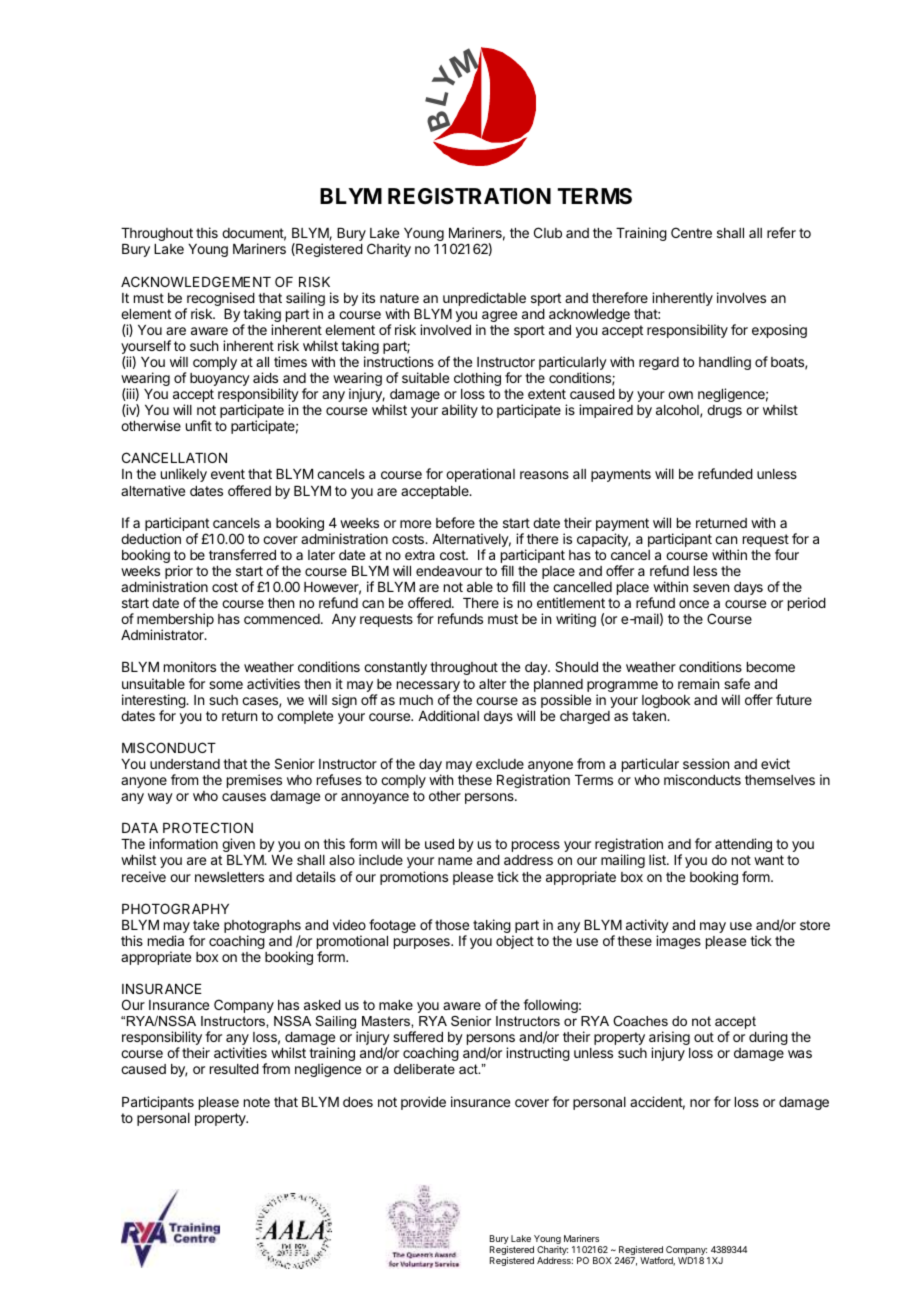 This image has height=1308, width=924. Describe the element at coordinates (787, 554) in the image. I see `four` at that location.
